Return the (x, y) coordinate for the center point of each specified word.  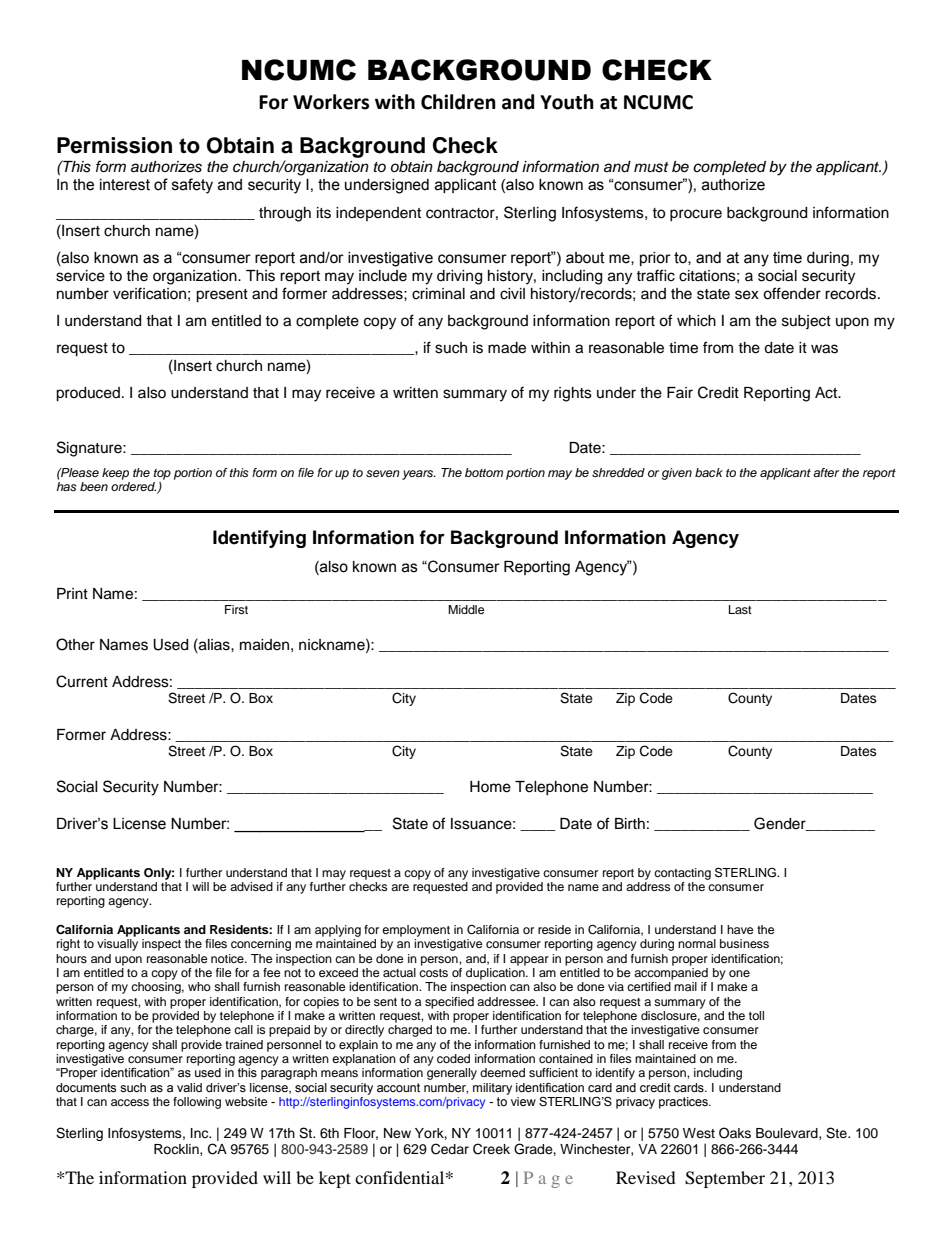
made (507, 348)
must (651, 167)
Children (458, 102)
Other (75, 644)
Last (740, 609)
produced (88, 394)
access (130, 1102)
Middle (466, 609)
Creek (491, 1149)
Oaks (735, 1133)
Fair (680, 392)
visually (117, 945)
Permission (114, 145)
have (740, 929)
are (400, 887)
